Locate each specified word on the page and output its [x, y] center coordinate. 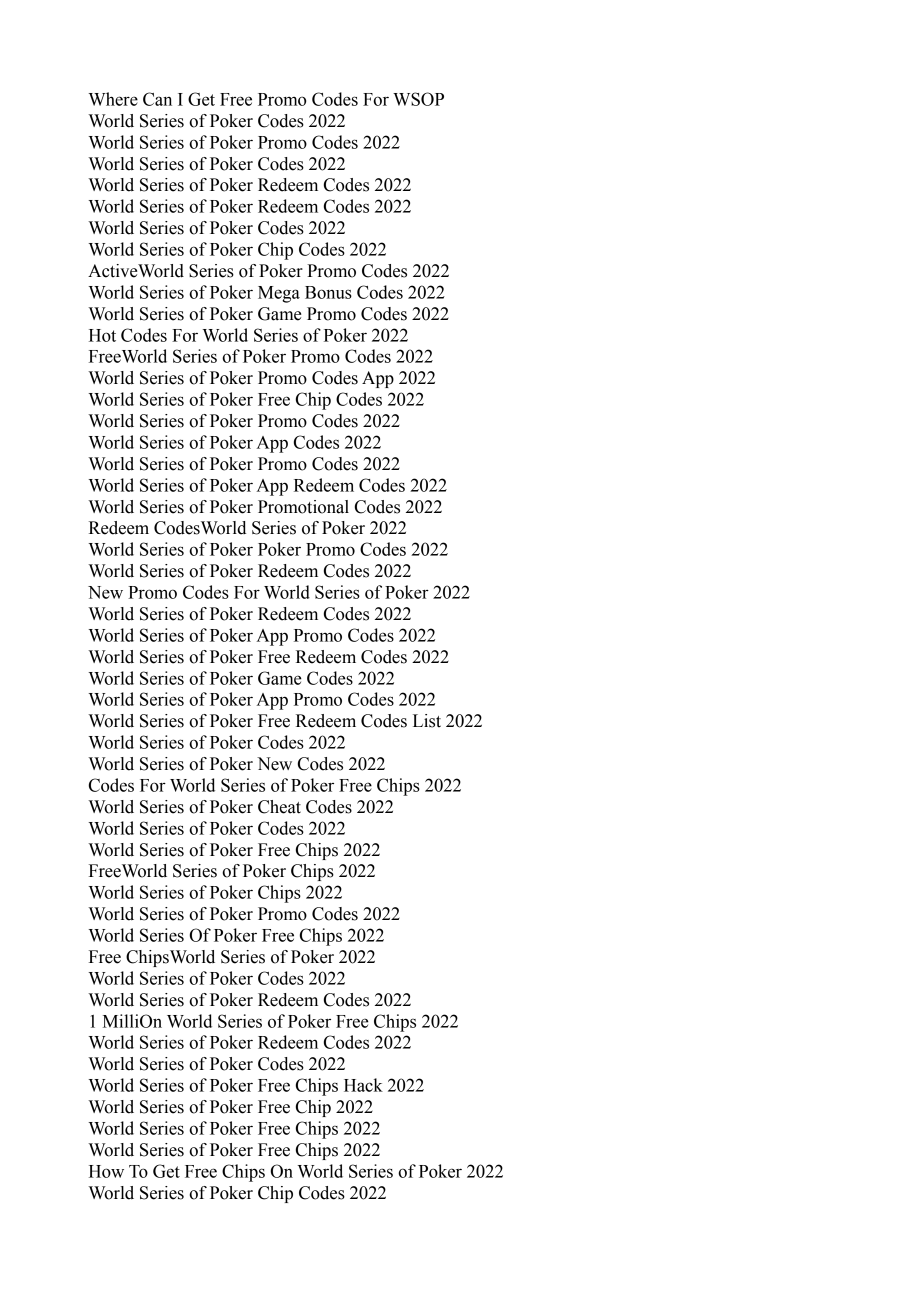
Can [157, 99]
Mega [279, 294]
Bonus [328, 292]
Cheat [279, 807]
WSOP [418, 99]
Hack [363, 1085]
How [106, 1171]
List [427, 721]
